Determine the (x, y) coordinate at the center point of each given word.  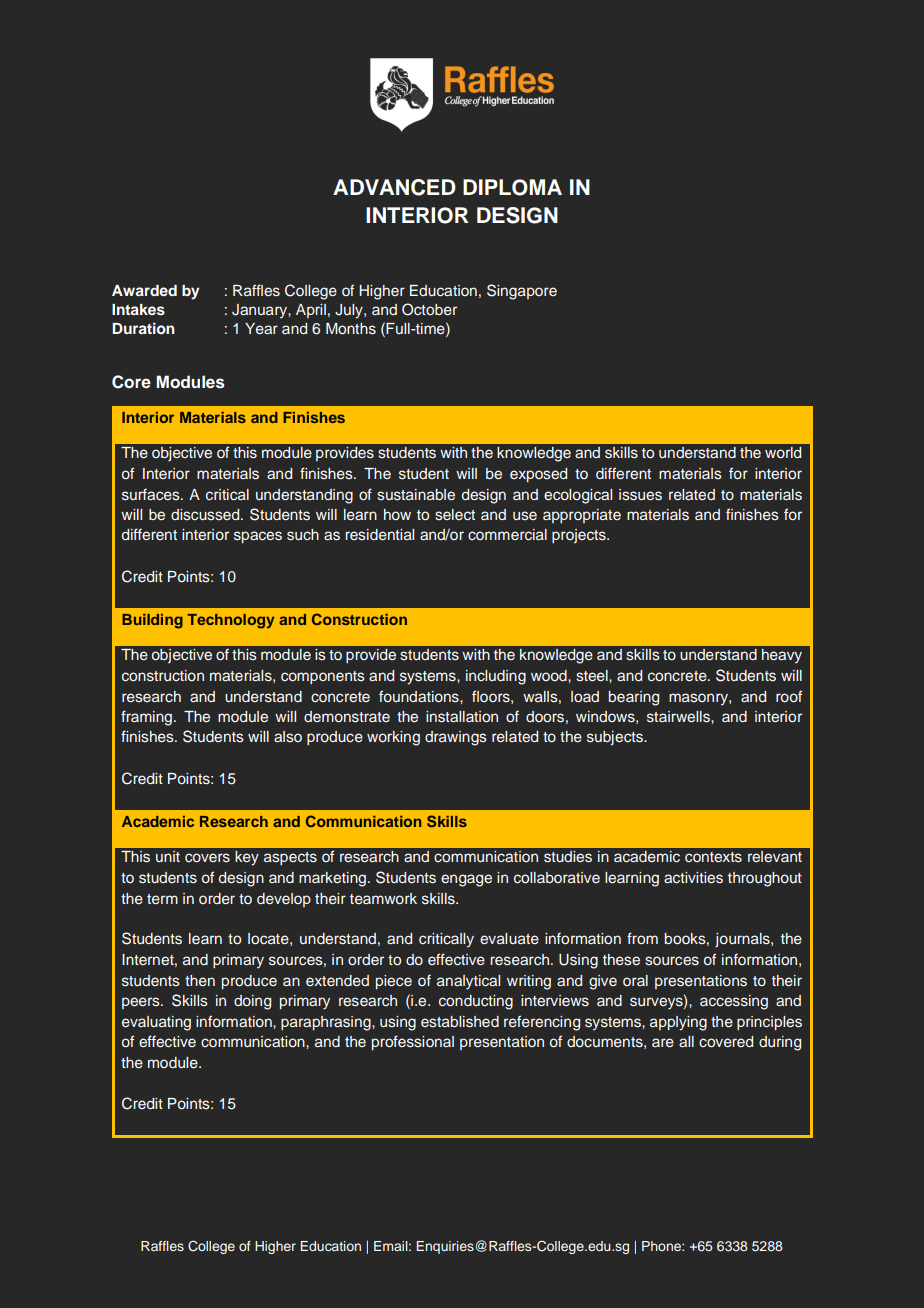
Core (131, 382)
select (455, 515)
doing (252, 1002)
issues (640, 495)
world (783, 452)
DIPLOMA (512, 187)
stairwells (679, 717)
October (429, 309)
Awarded (144, 290)
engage (466, 880)
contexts (713, 857)
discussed (206, 514)
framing (146, 718)
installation (462, 717)
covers (207, 858)
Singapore (522, 292)
